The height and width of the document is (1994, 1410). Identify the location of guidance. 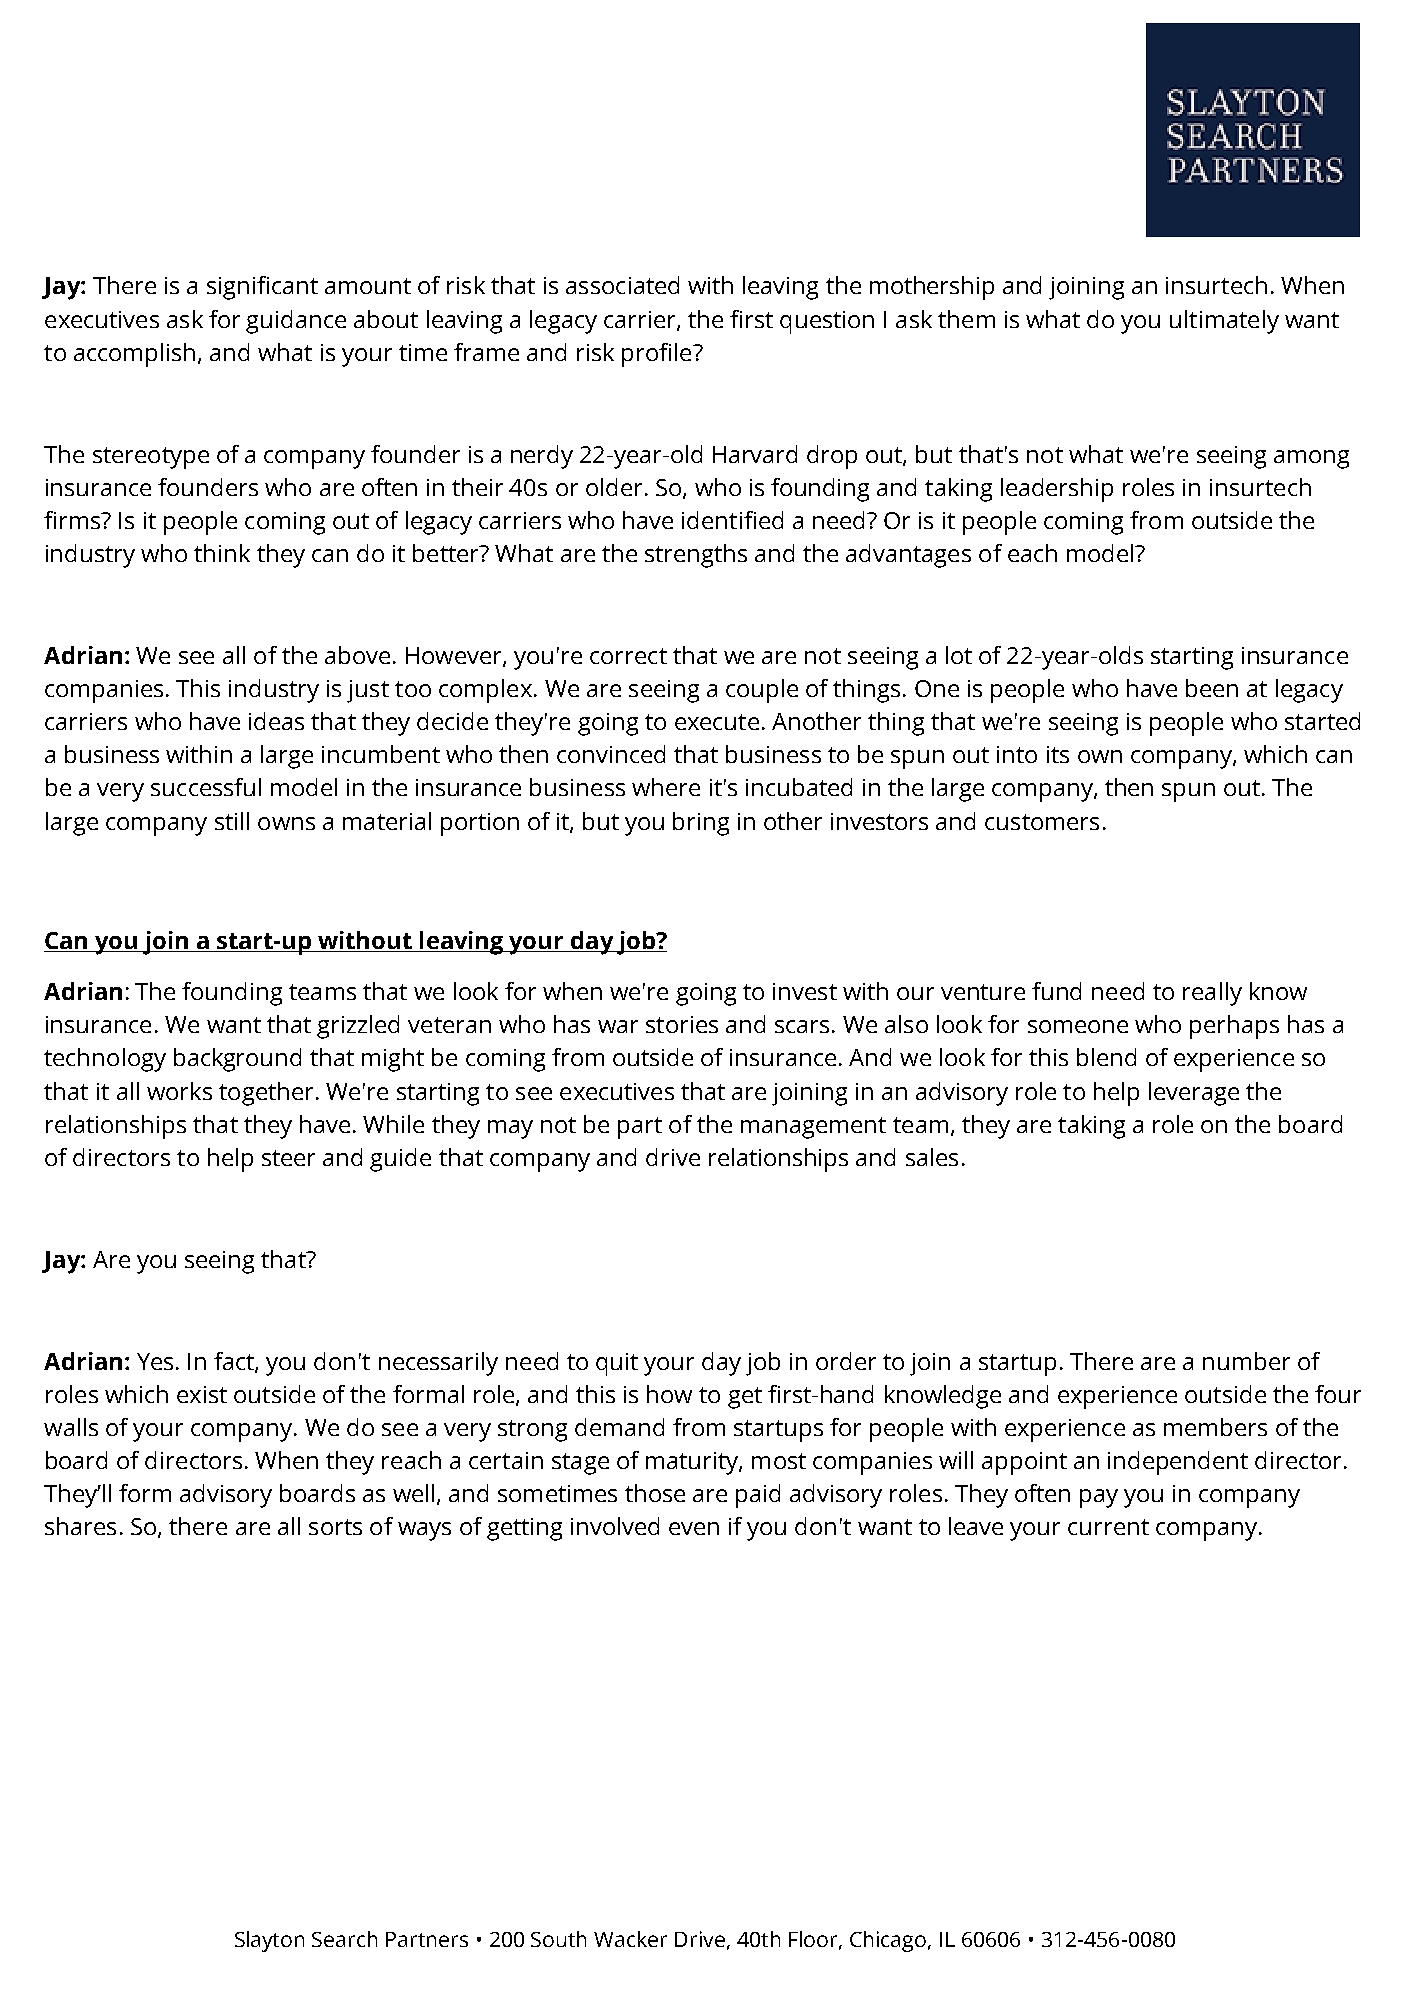
(296, 322).
